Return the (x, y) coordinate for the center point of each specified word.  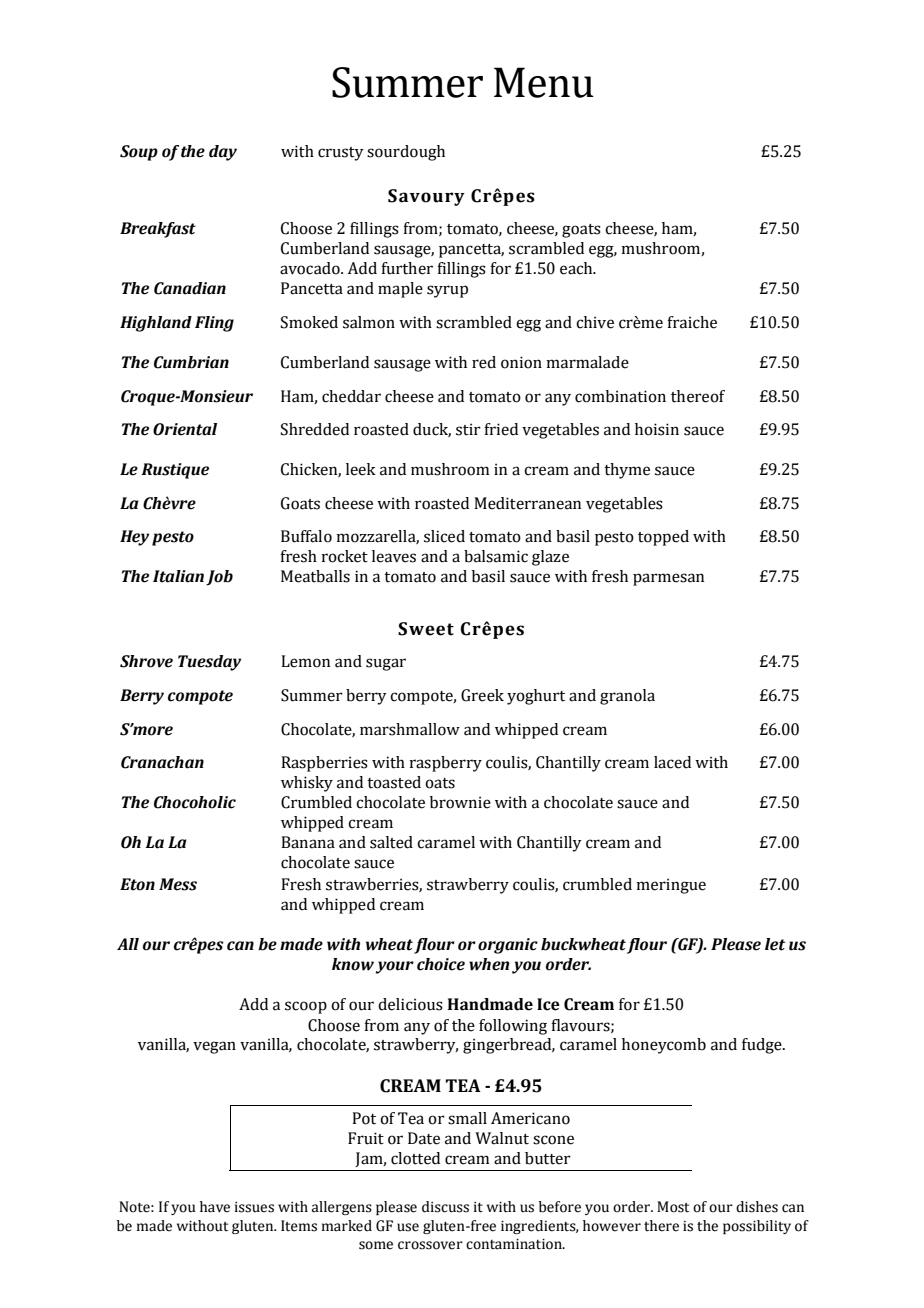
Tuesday (209, 663)
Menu (544, 82)
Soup (139, 153)
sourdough (406, 153)
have (215, 1207)
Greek (482, 695)
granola (627, 697)
